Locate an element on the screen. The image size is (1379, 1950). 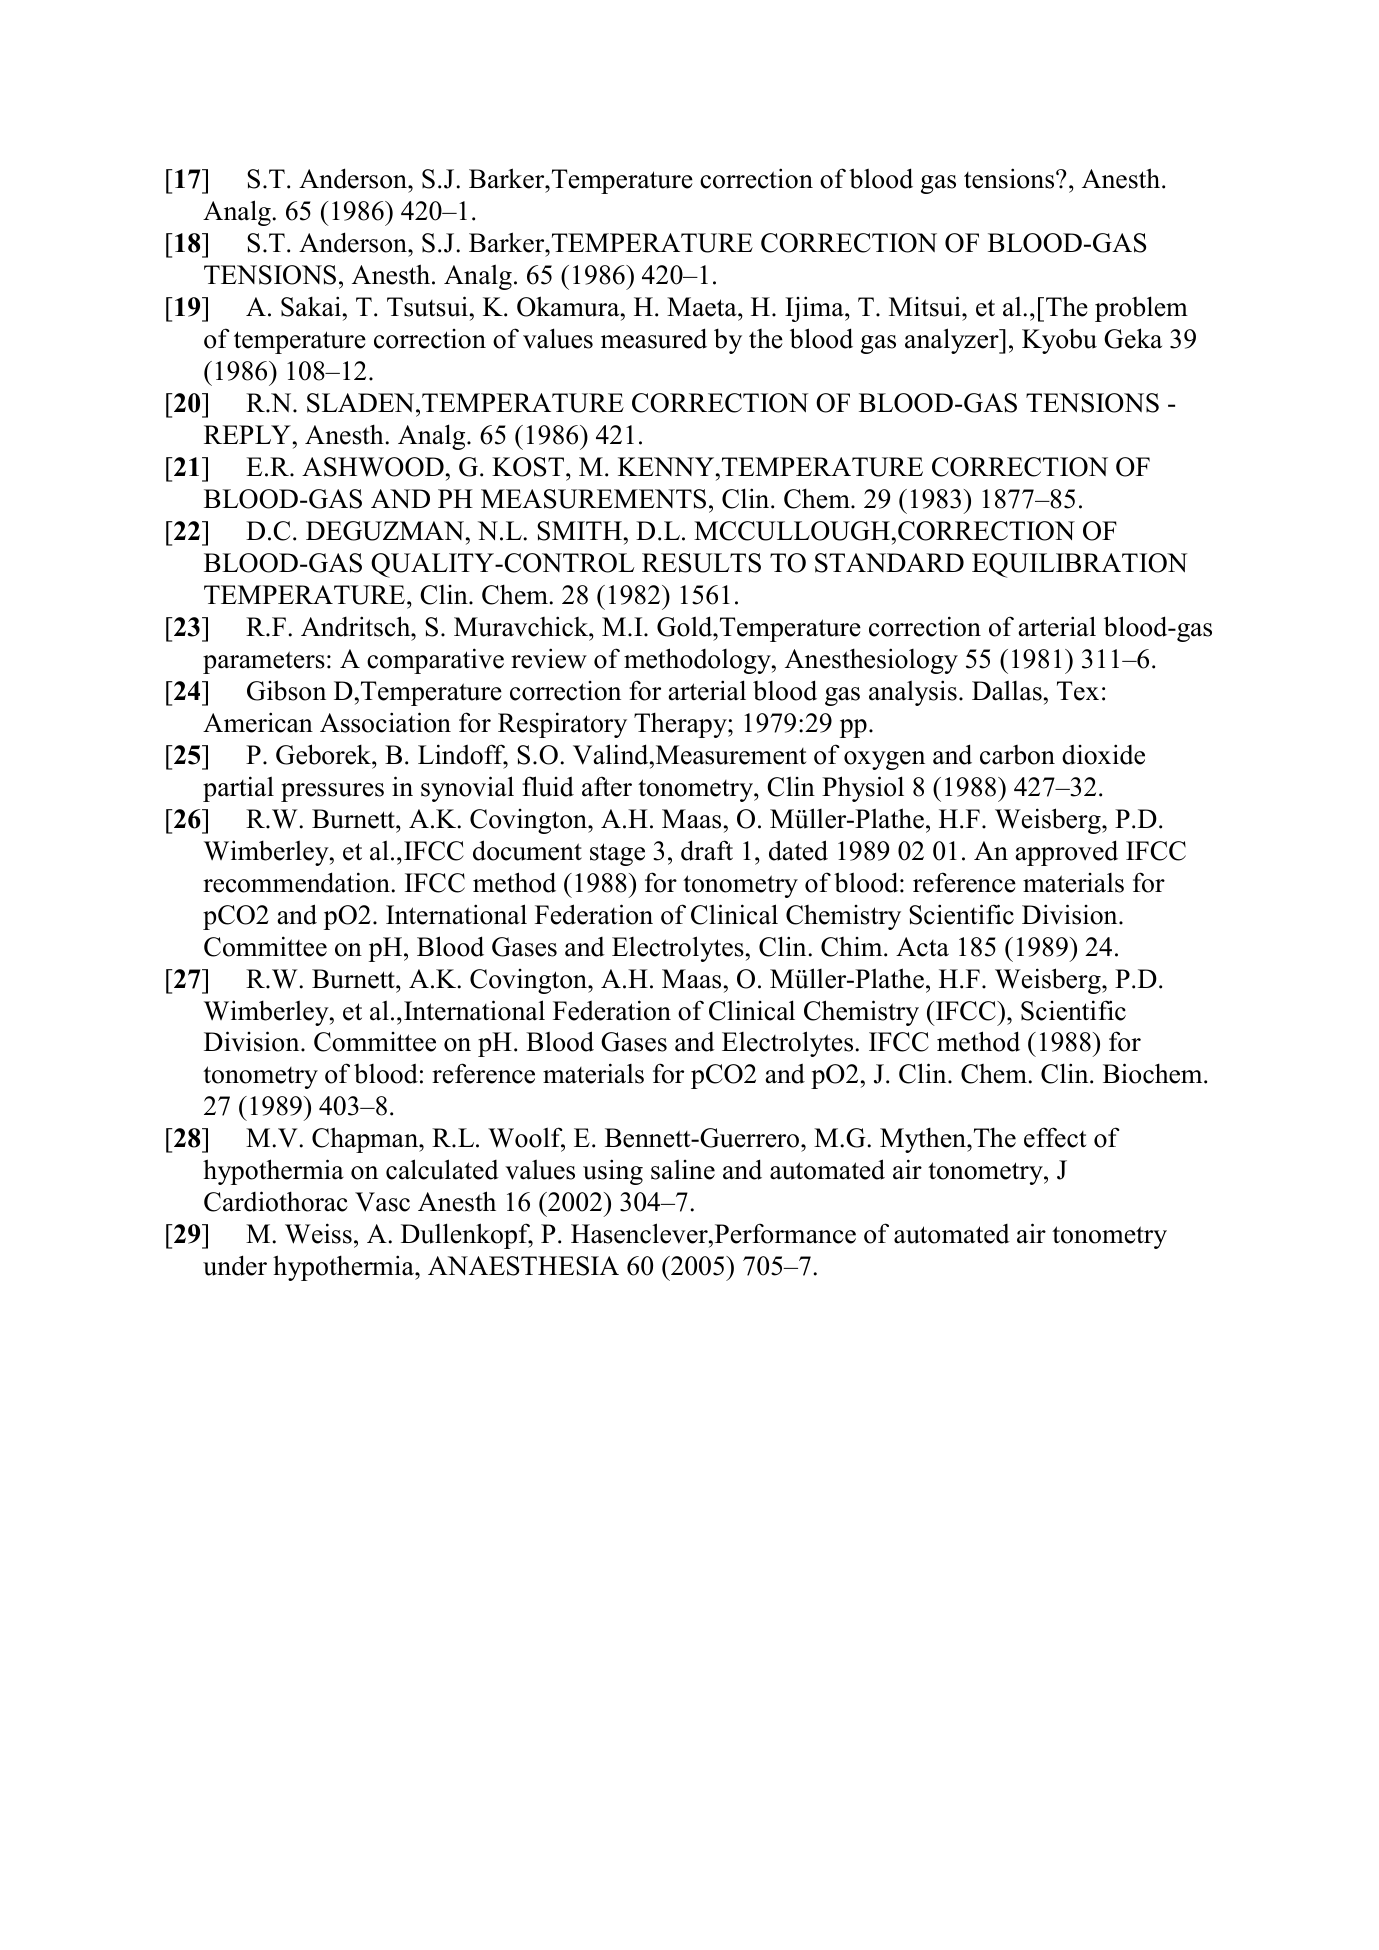
pressures is located at coordinates (332, 792).
